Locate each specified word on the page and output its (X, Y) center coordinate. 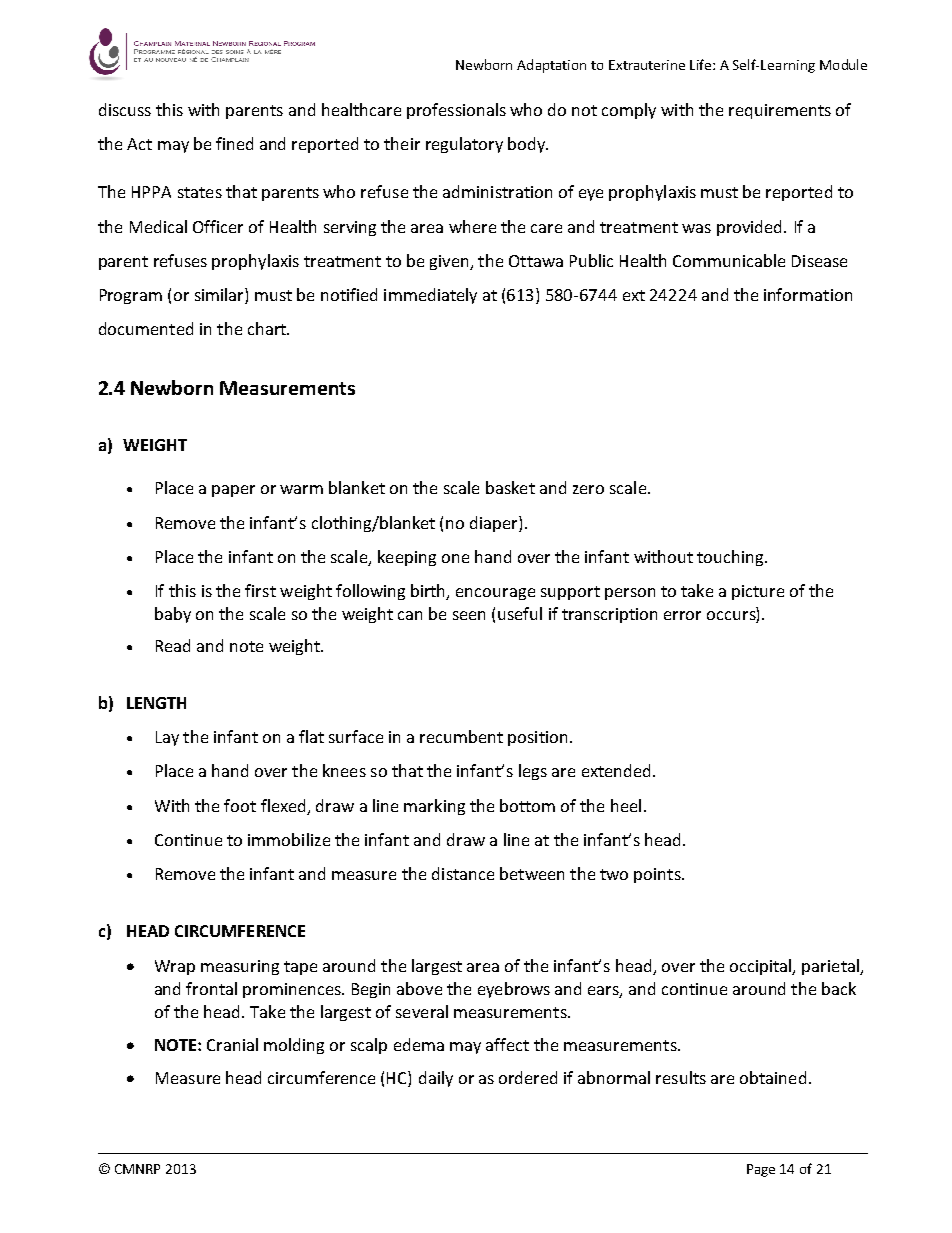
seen (469, 615)
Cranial (232, 1044)
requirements (780, 111)
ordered (528, 1077)
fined (234, 143)
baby (173, 615)
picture (758, 592)
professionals (456, 111)
